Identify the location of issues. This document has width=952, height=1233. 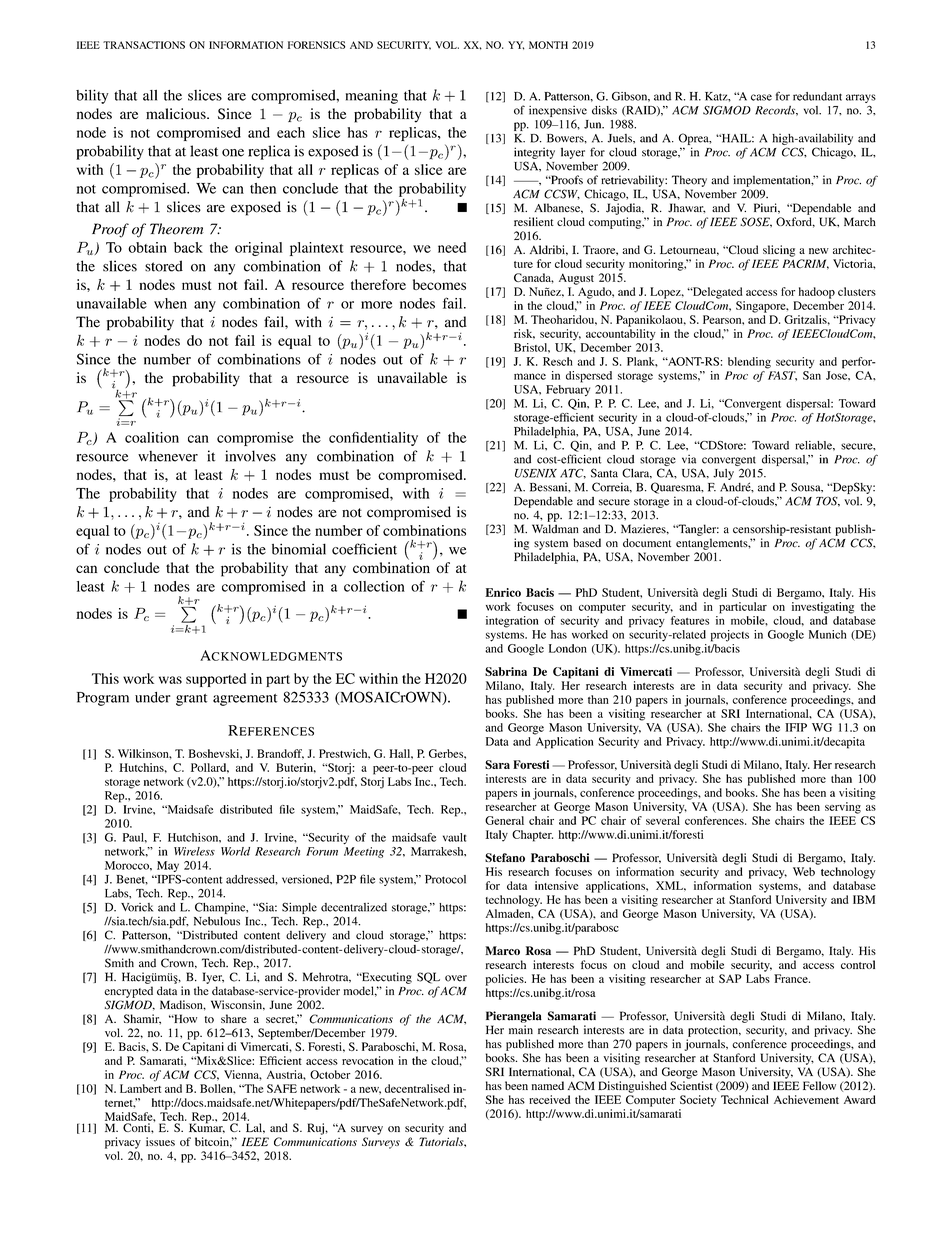
(160, 1141).
